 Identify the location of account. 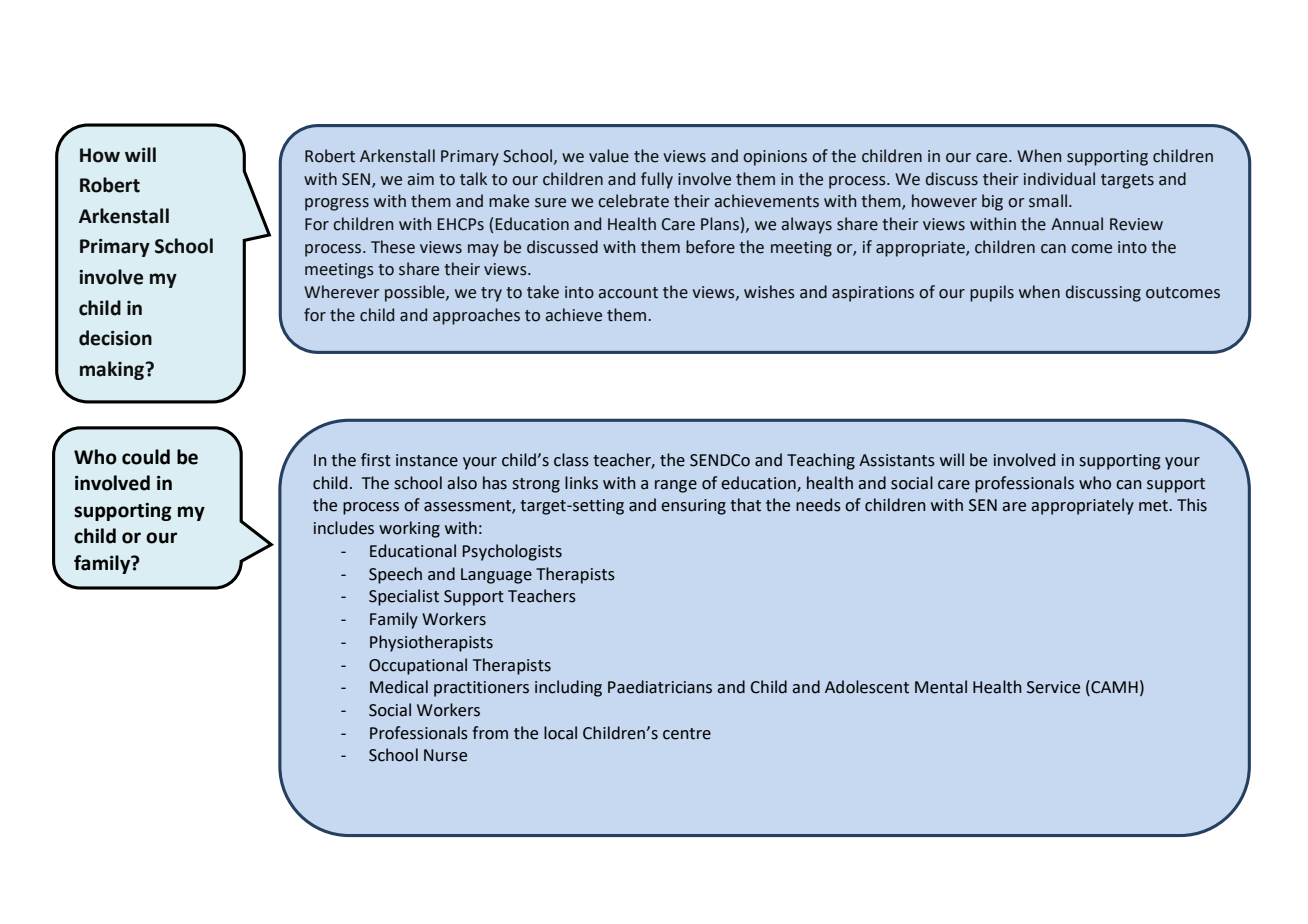
(628, 293).
